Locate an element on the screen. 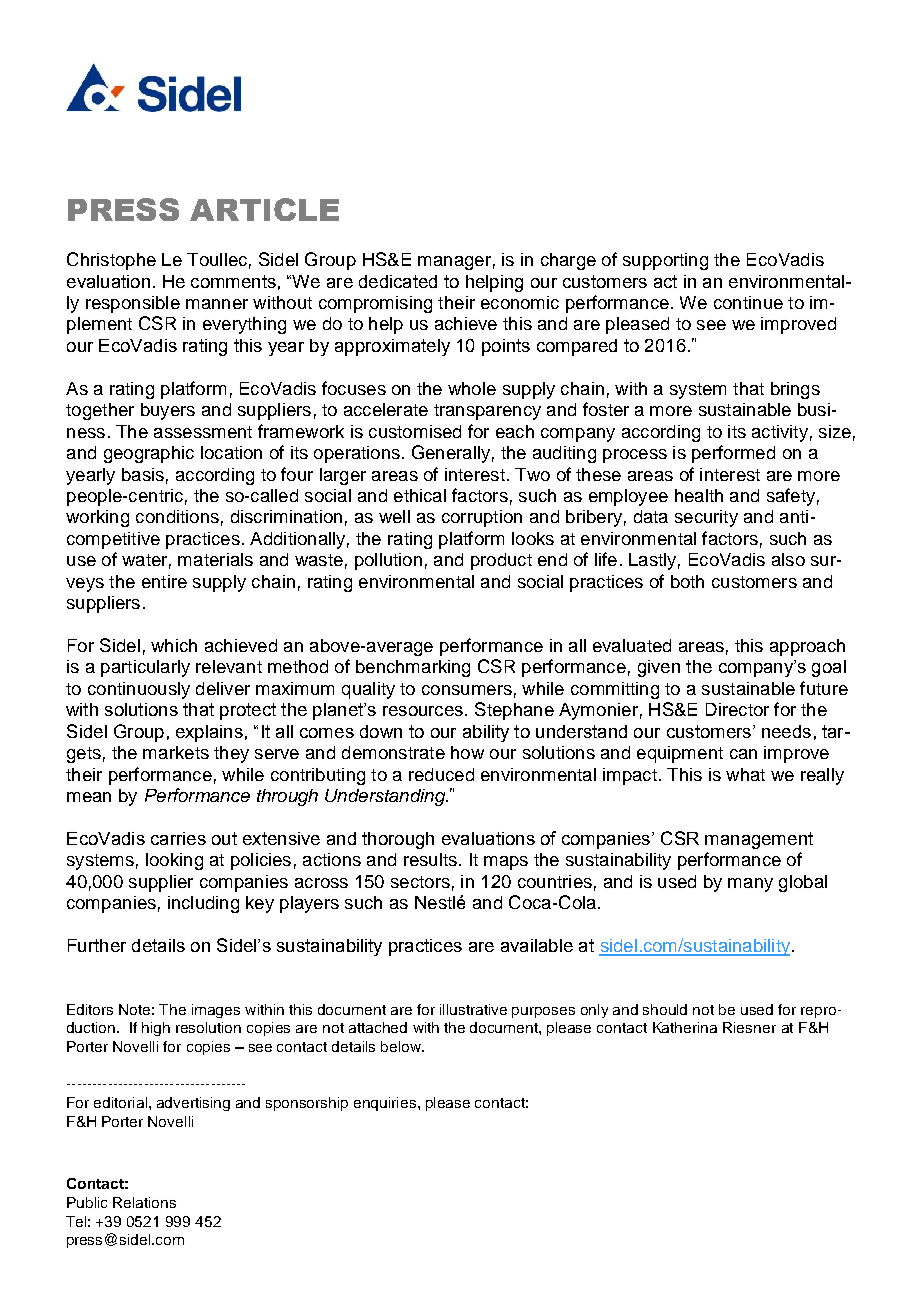 This screenshot has width=924, height=1308. Director is located at coordinates (737, 709).
